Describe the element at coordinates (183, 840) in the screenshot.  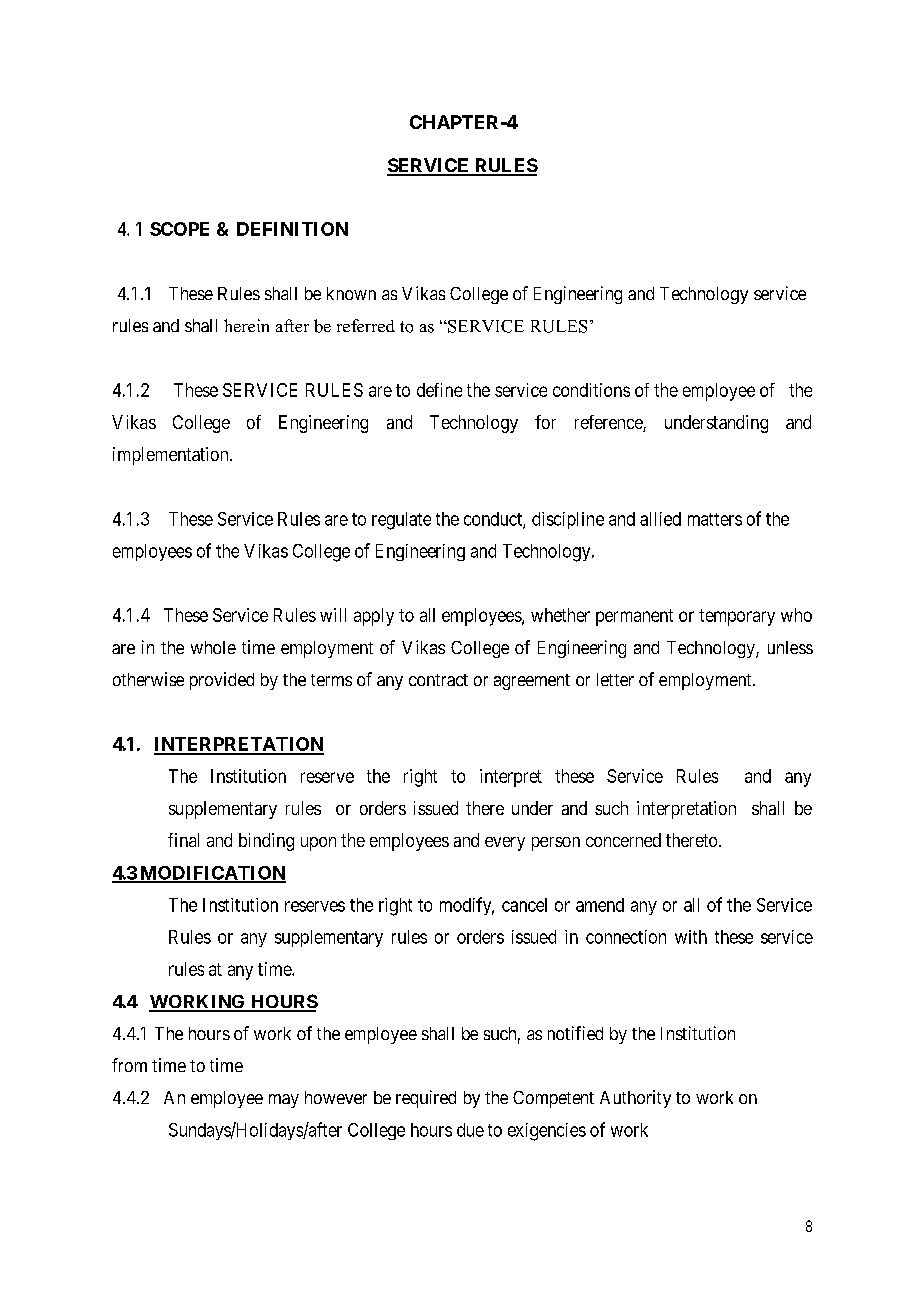
I see `final` at that location.
